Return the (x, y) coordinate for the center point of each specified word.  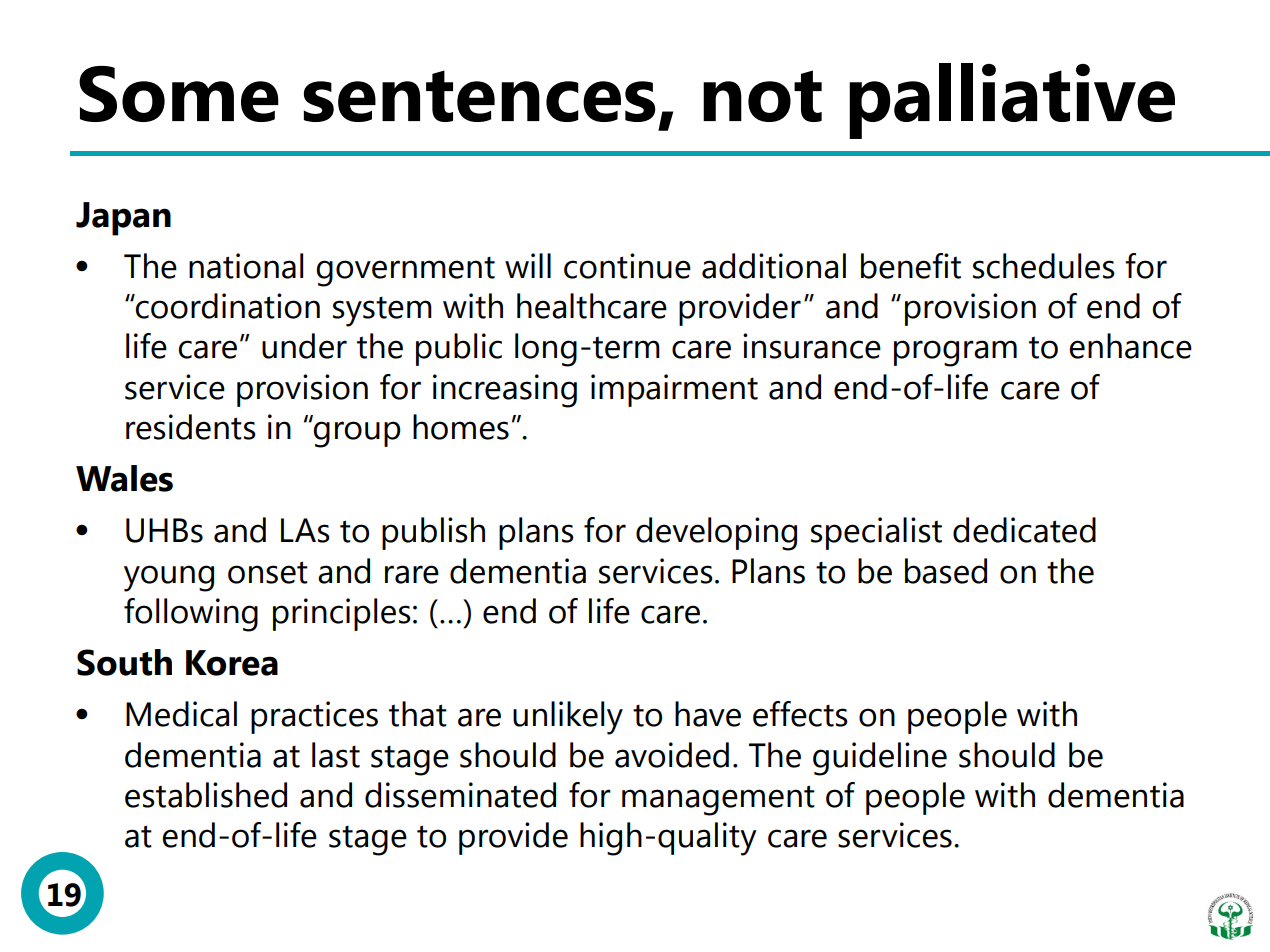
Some (179, 94)
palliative (1012, 101)
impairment (674, 390)
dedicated (1024, 530)
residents (191, 427)
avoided (672, 755)
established (206, 795)
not (762, 96)
